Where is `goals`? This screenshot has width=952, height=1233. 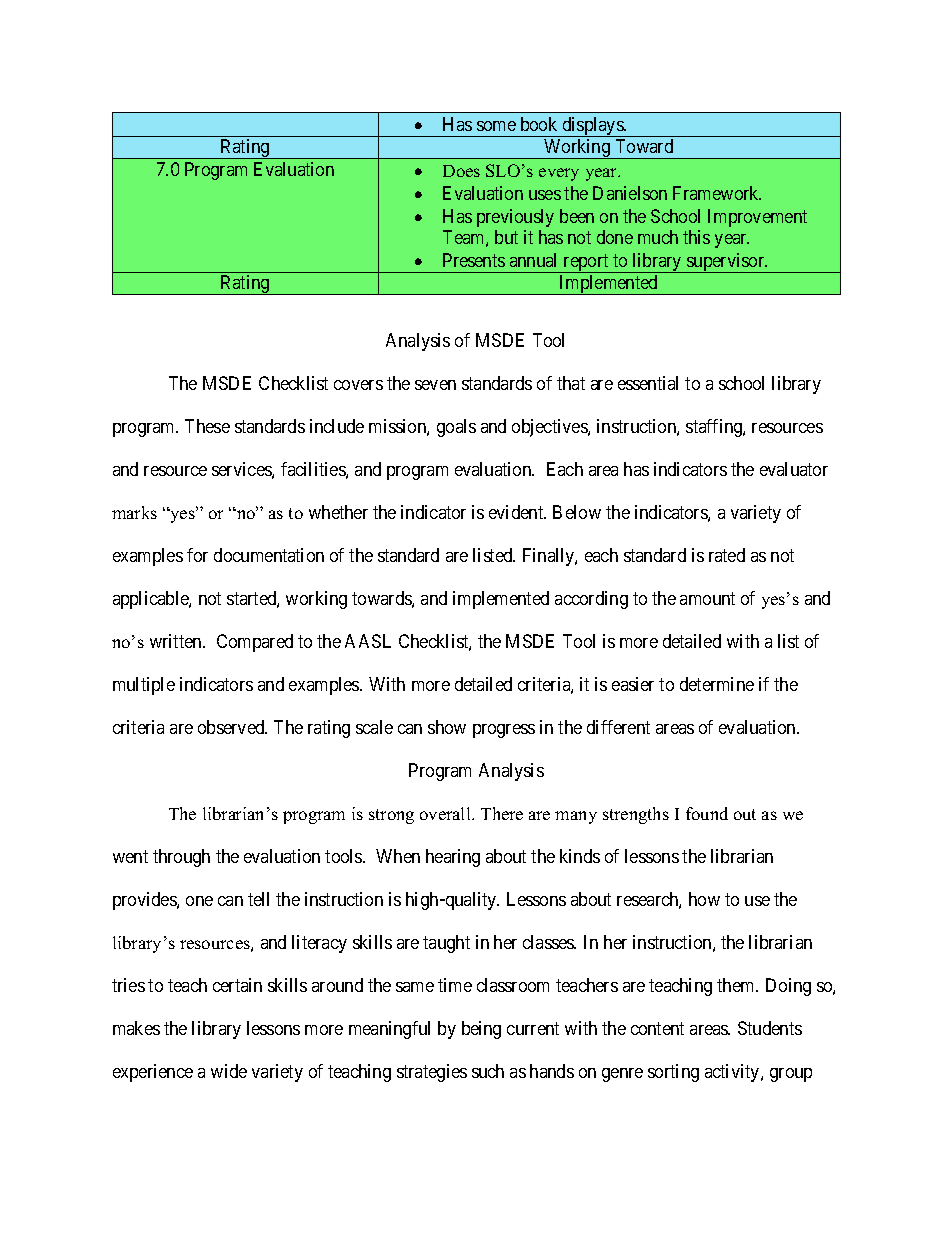 goals is located at coordinates (456, 428).
